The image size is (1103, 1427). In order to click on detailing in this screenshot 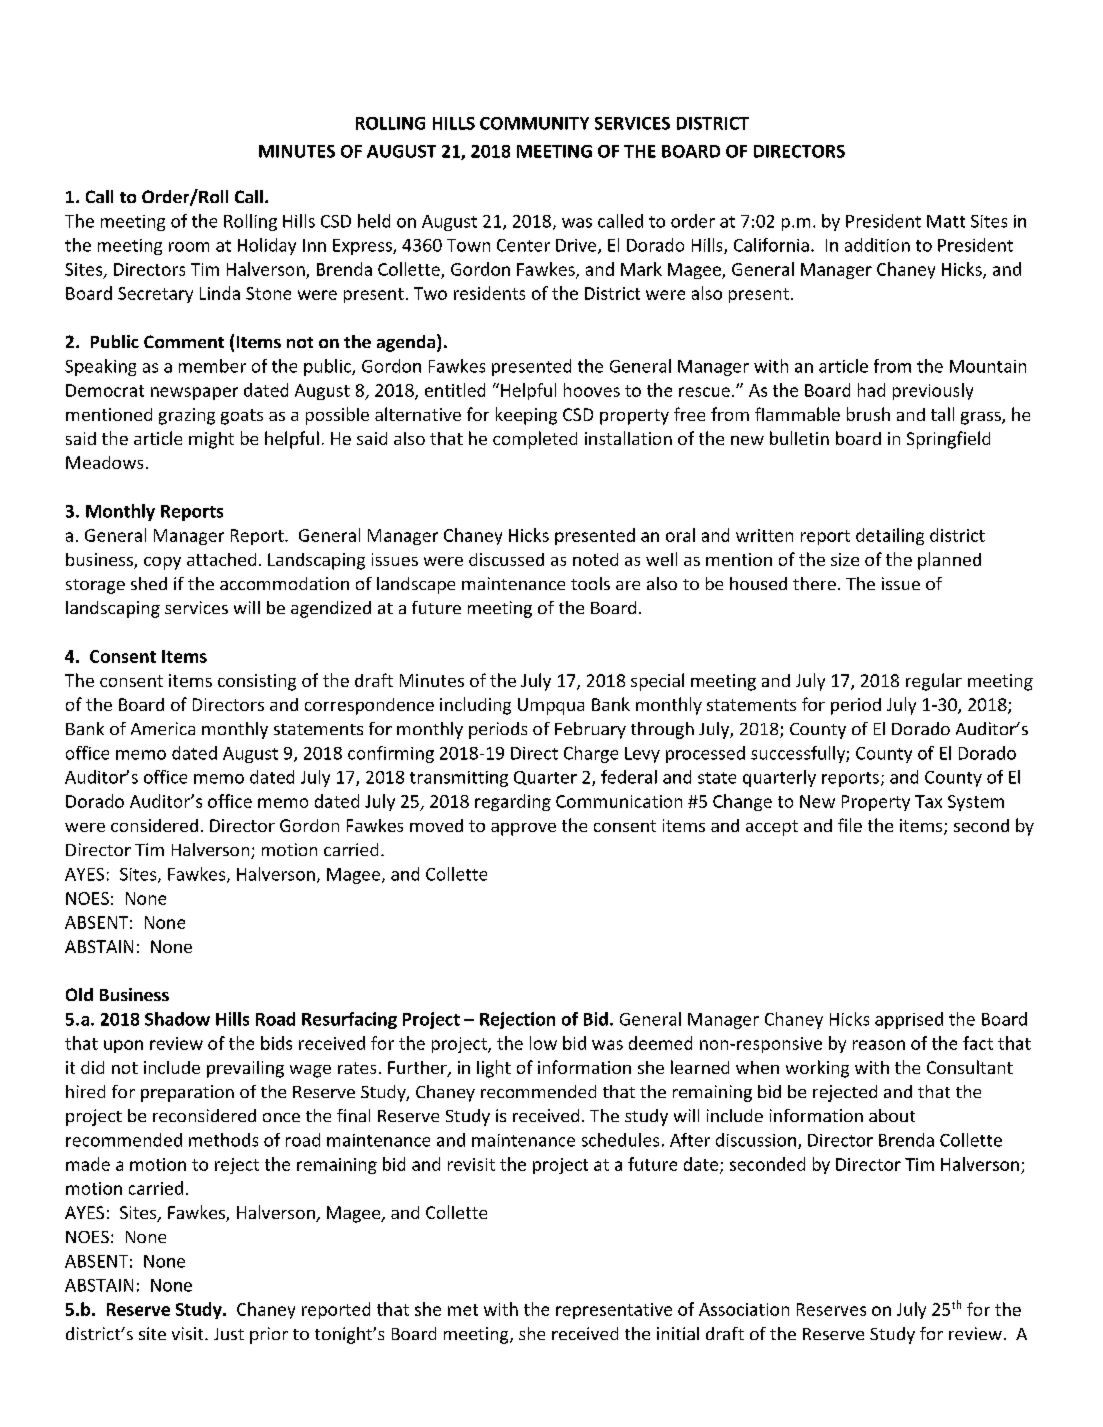, I will do `click(890, 536)`.
